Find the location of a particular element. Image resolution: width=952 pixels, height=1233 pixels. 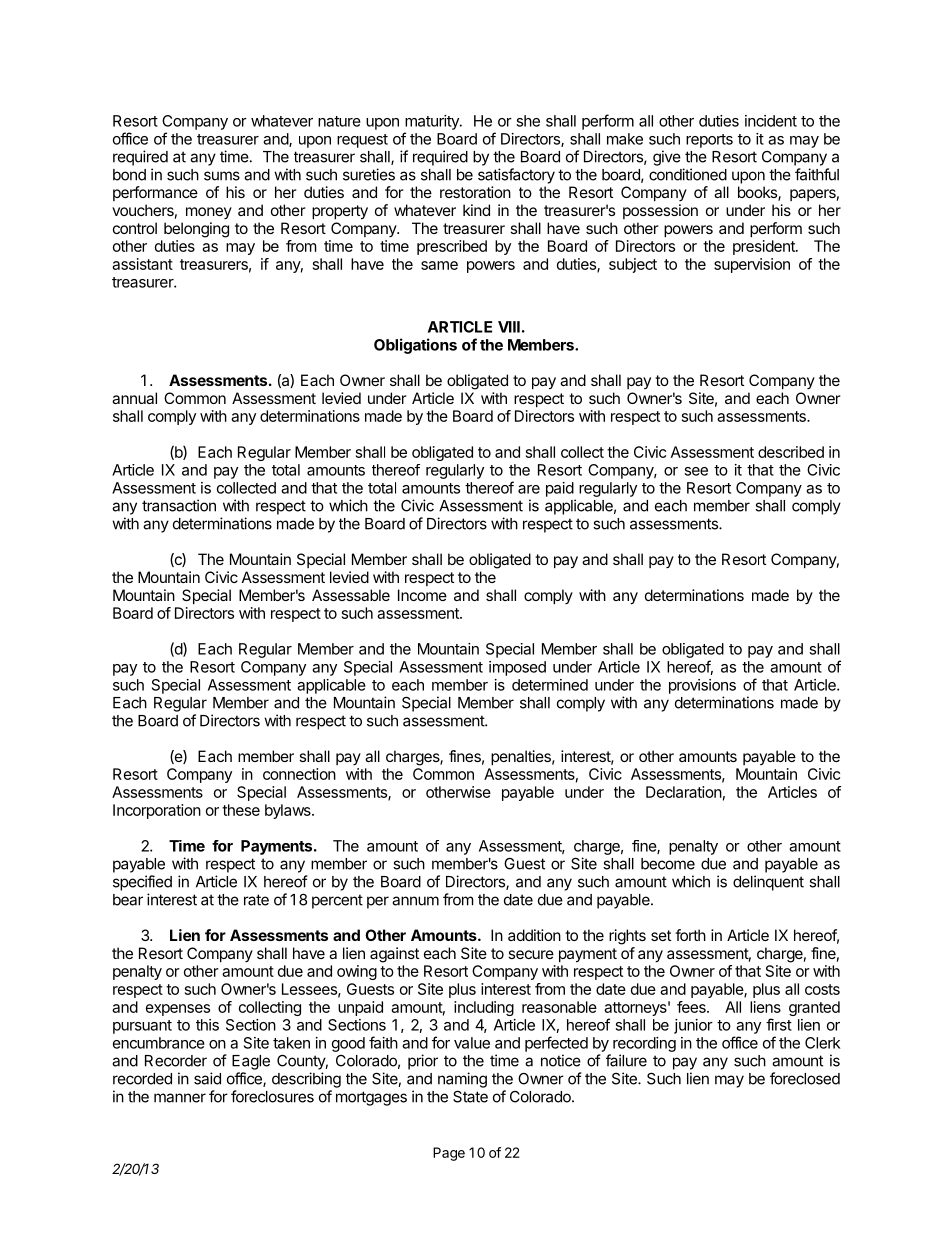

sums is located at coordinates (222, 176).
